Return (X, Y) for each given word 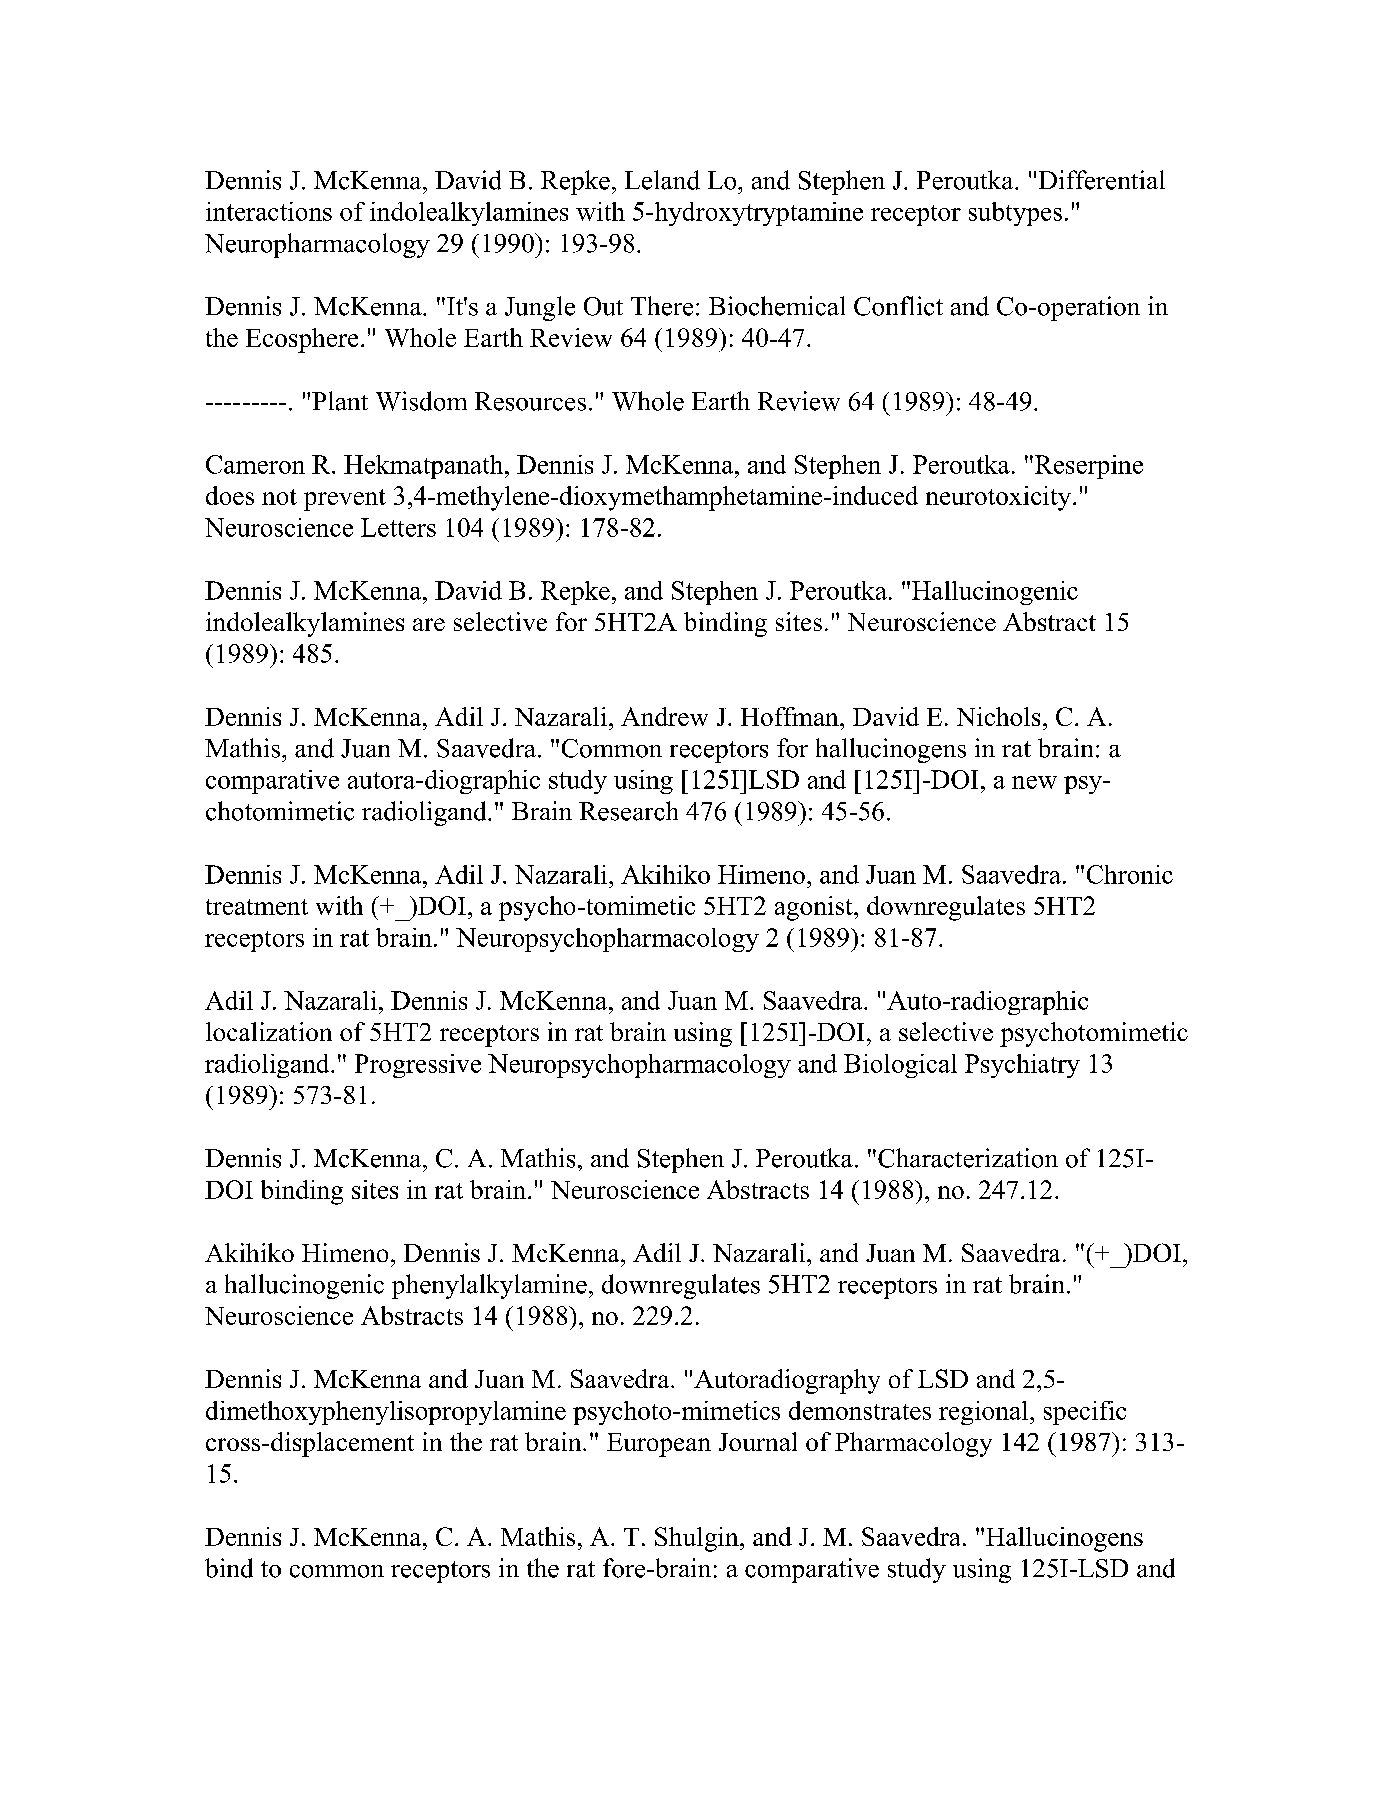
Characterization (968, 1158)
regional (985, 1413)
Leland (662, 180)
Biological (900, 1066)
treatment (257, 907)
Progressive (418, 1066)
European (659, 1445)
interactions (269, 211)
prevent (345, 500)
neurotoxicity (998, 498)
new (1034, 782)
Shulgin (698, 1539)
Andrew (664, 716)
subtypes (1015, 214)
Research (628, 811)
